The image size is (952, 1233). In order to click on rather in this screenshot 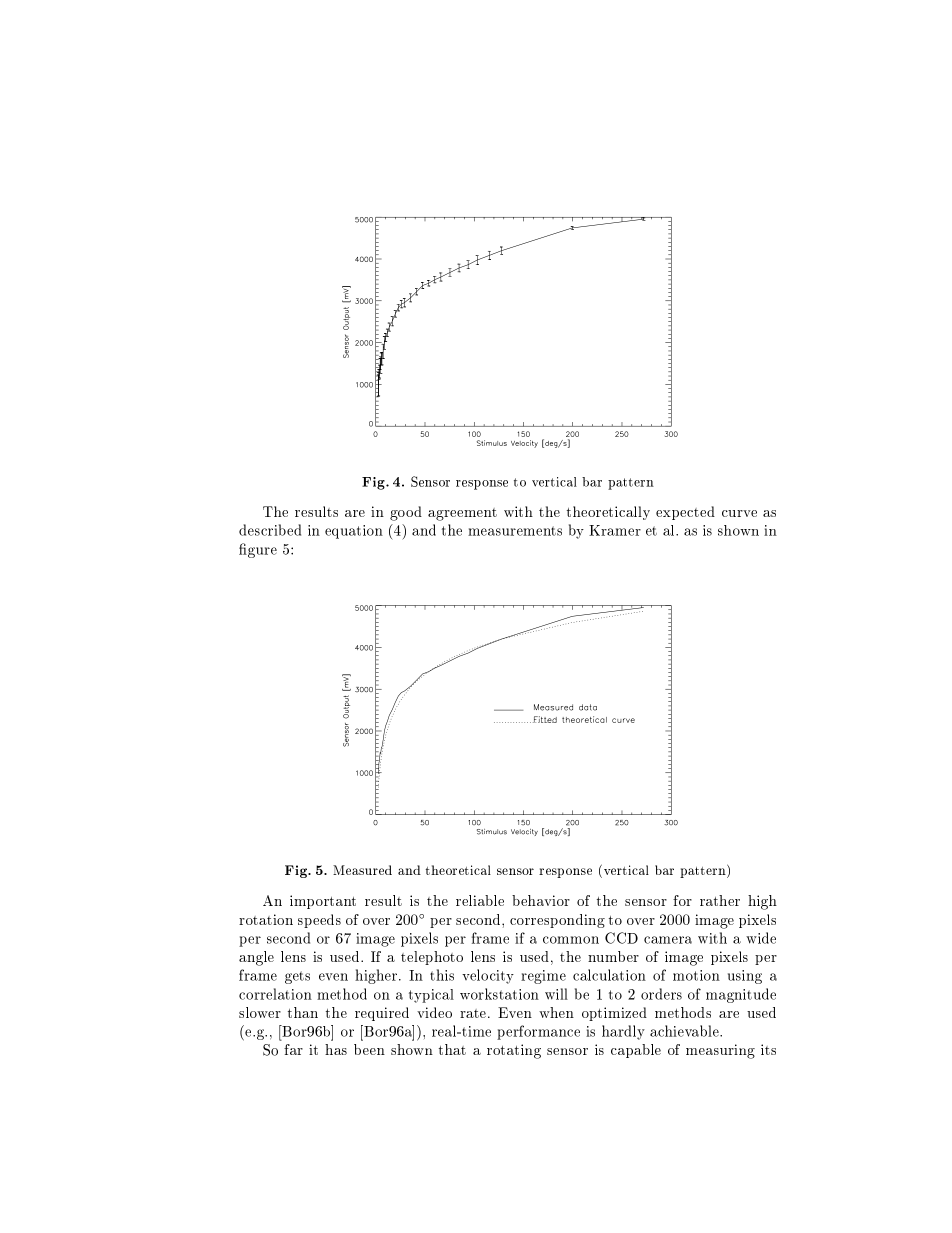, I will do `click(720, 900)`.
